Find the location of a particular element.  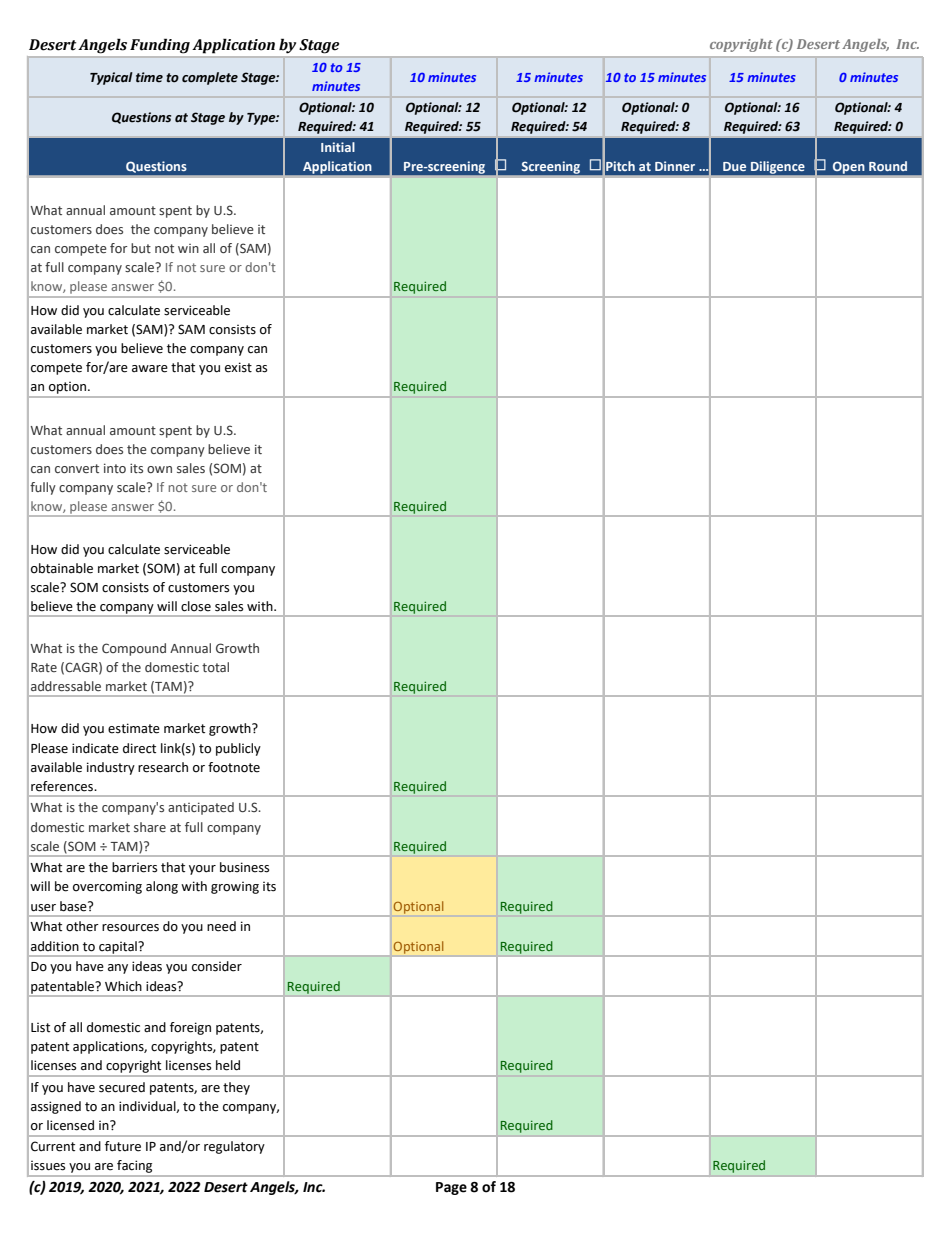

growing is located at coordinates (235, 887).
